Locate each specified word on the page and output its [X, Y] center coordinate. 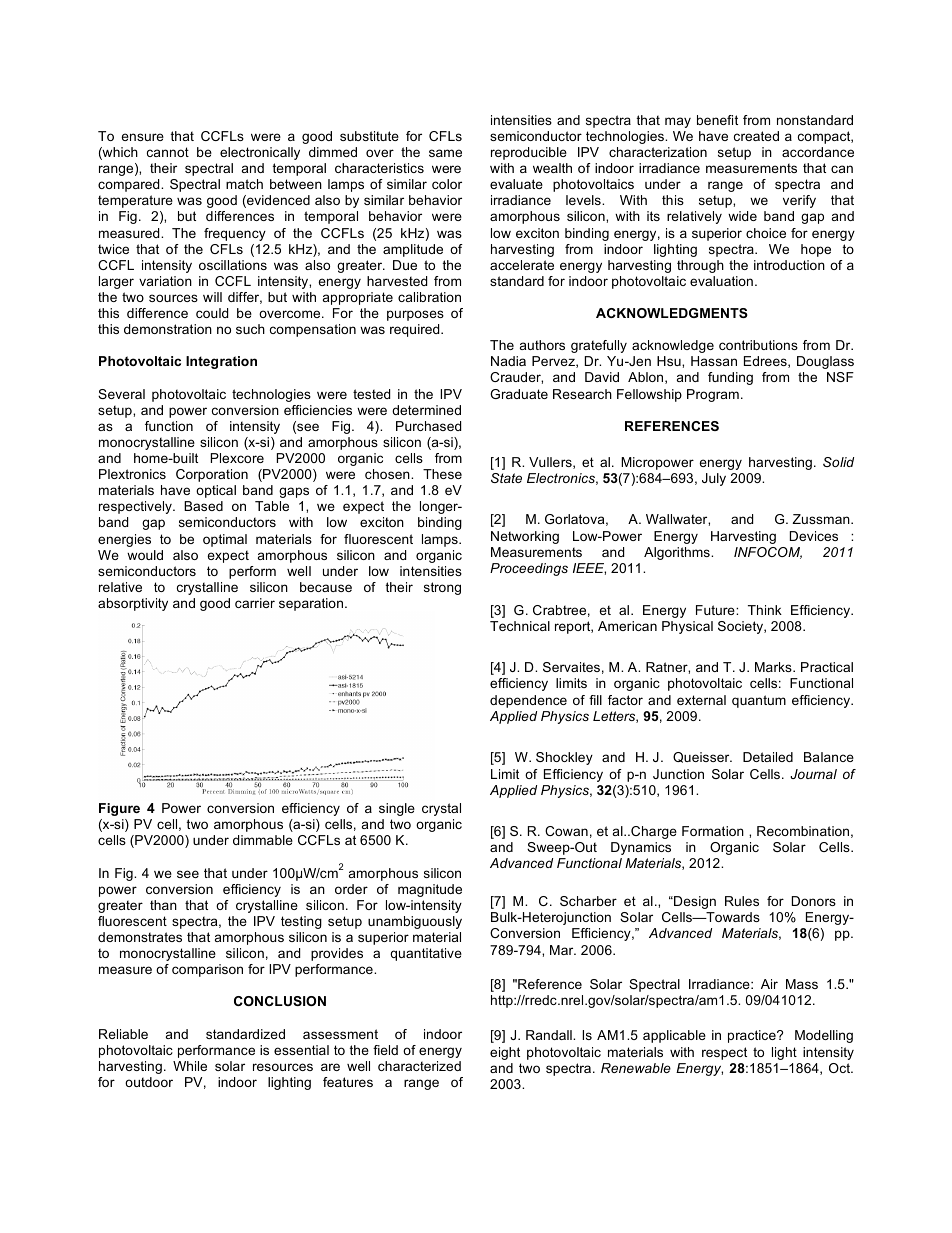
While [190, 1066]
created [756, 136]
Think [765, 610]
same [445, 153]
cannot [168, 152]
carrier [255, 603]
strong [442, 588]
